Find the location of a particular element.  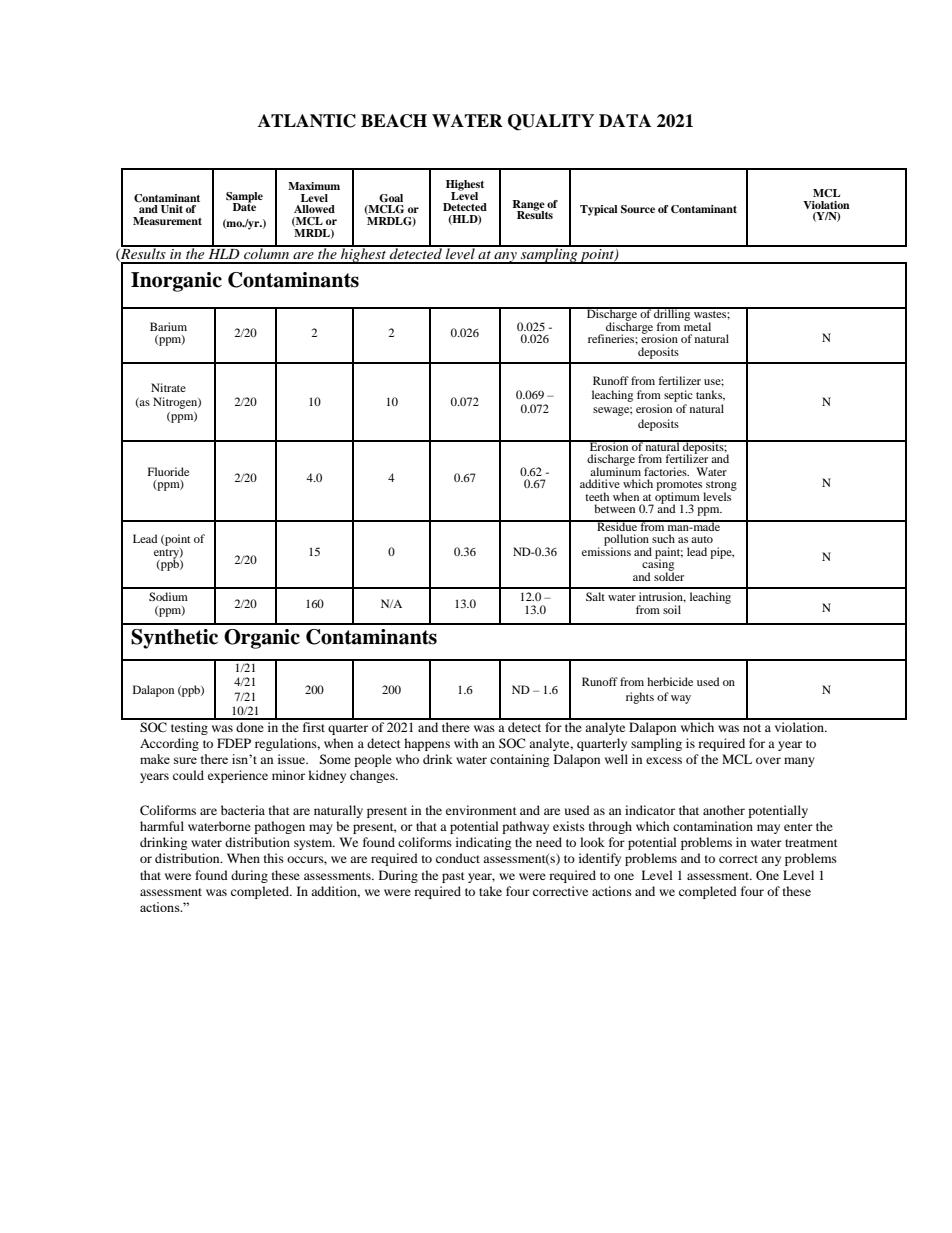

Fluoride is located at coordinates (168, 471).
